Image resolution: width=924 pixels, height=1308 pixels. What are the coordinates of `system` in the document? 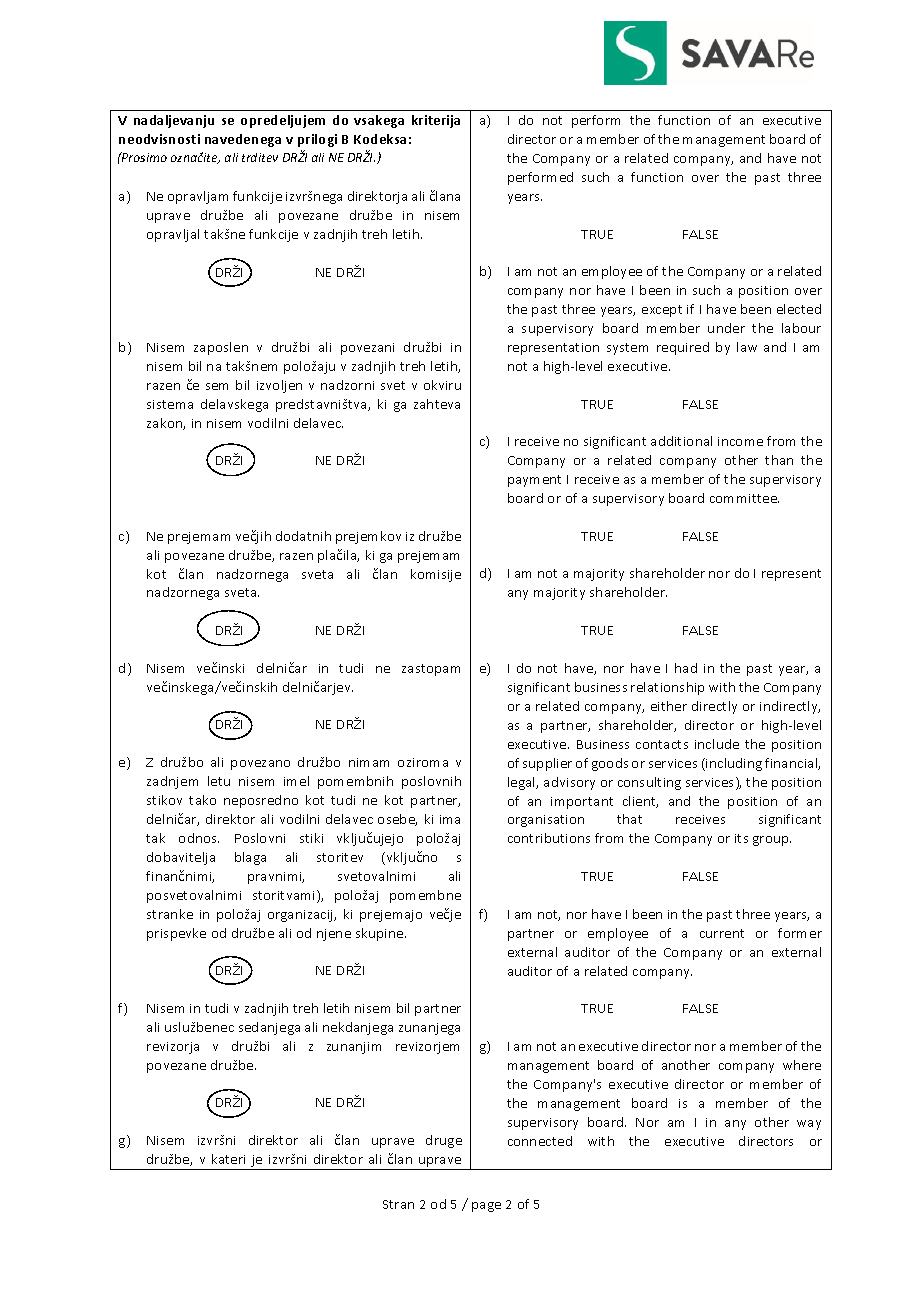 It's located at (627, 349).
